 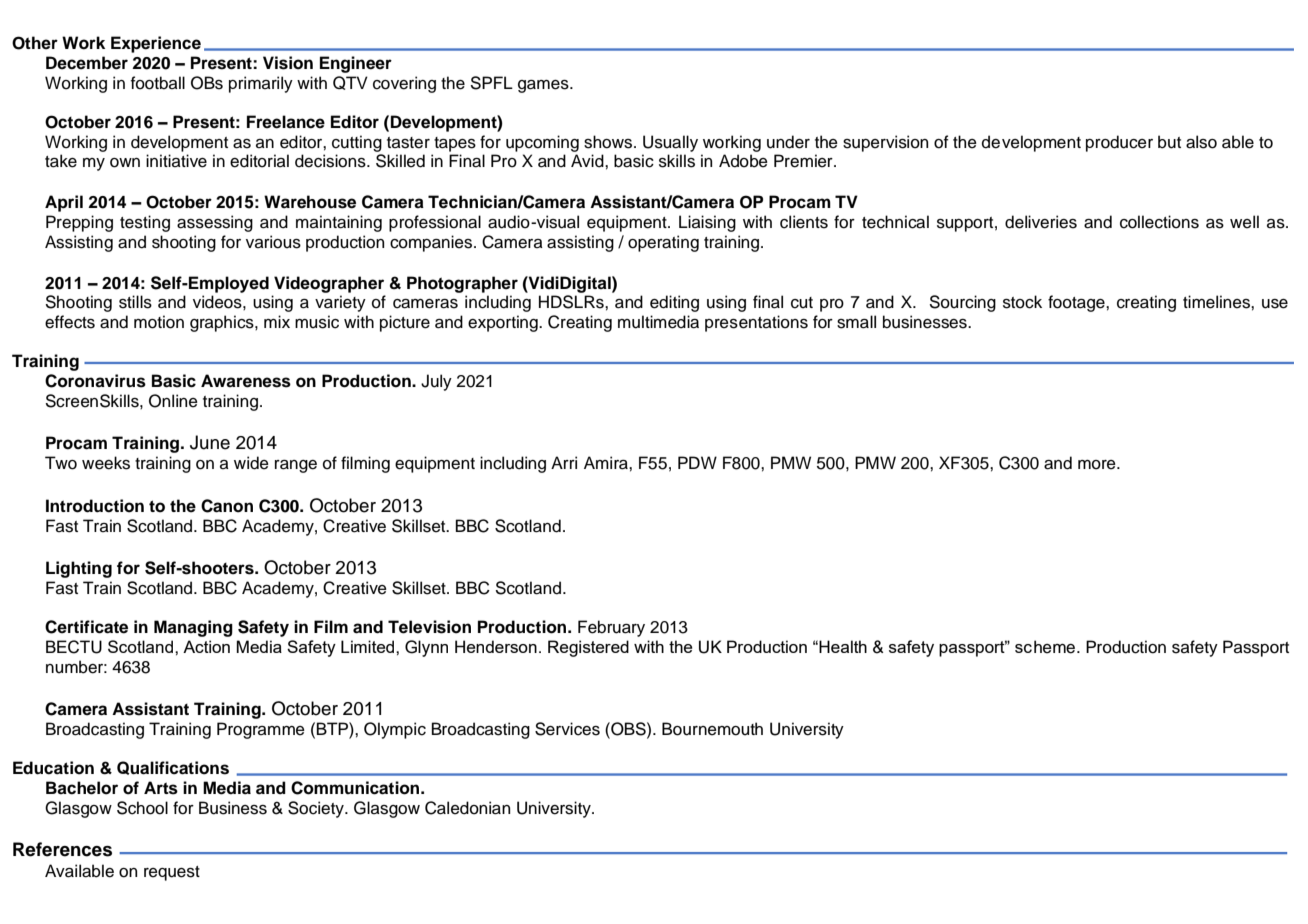 What do you see at coordinates (172, 873) in the screenshot?
I see `request` at bounding box center [172, 873].
